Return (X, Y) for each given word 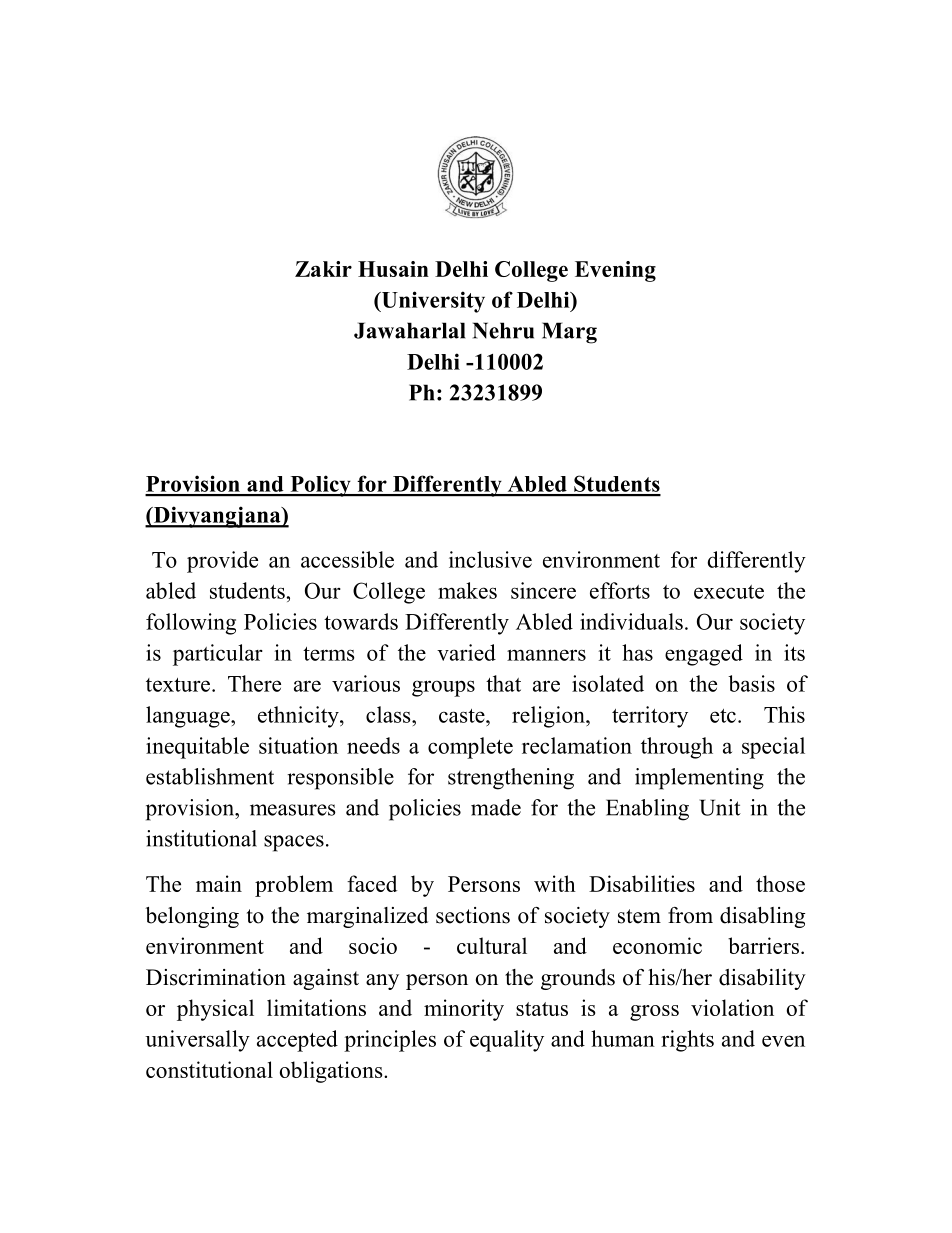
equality (507, 1041)
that (503, 683)
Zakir (323, 269)
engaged (704, 655)
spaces (294, 843)
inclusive (490, 559)
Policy (320, 486)
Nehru (503, 330)
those (780, 883)
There (254, 683)
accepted (297, 1041)
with (555, 883)
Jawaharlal (409, 330)
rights (687, 1041)
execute (729, 592)
